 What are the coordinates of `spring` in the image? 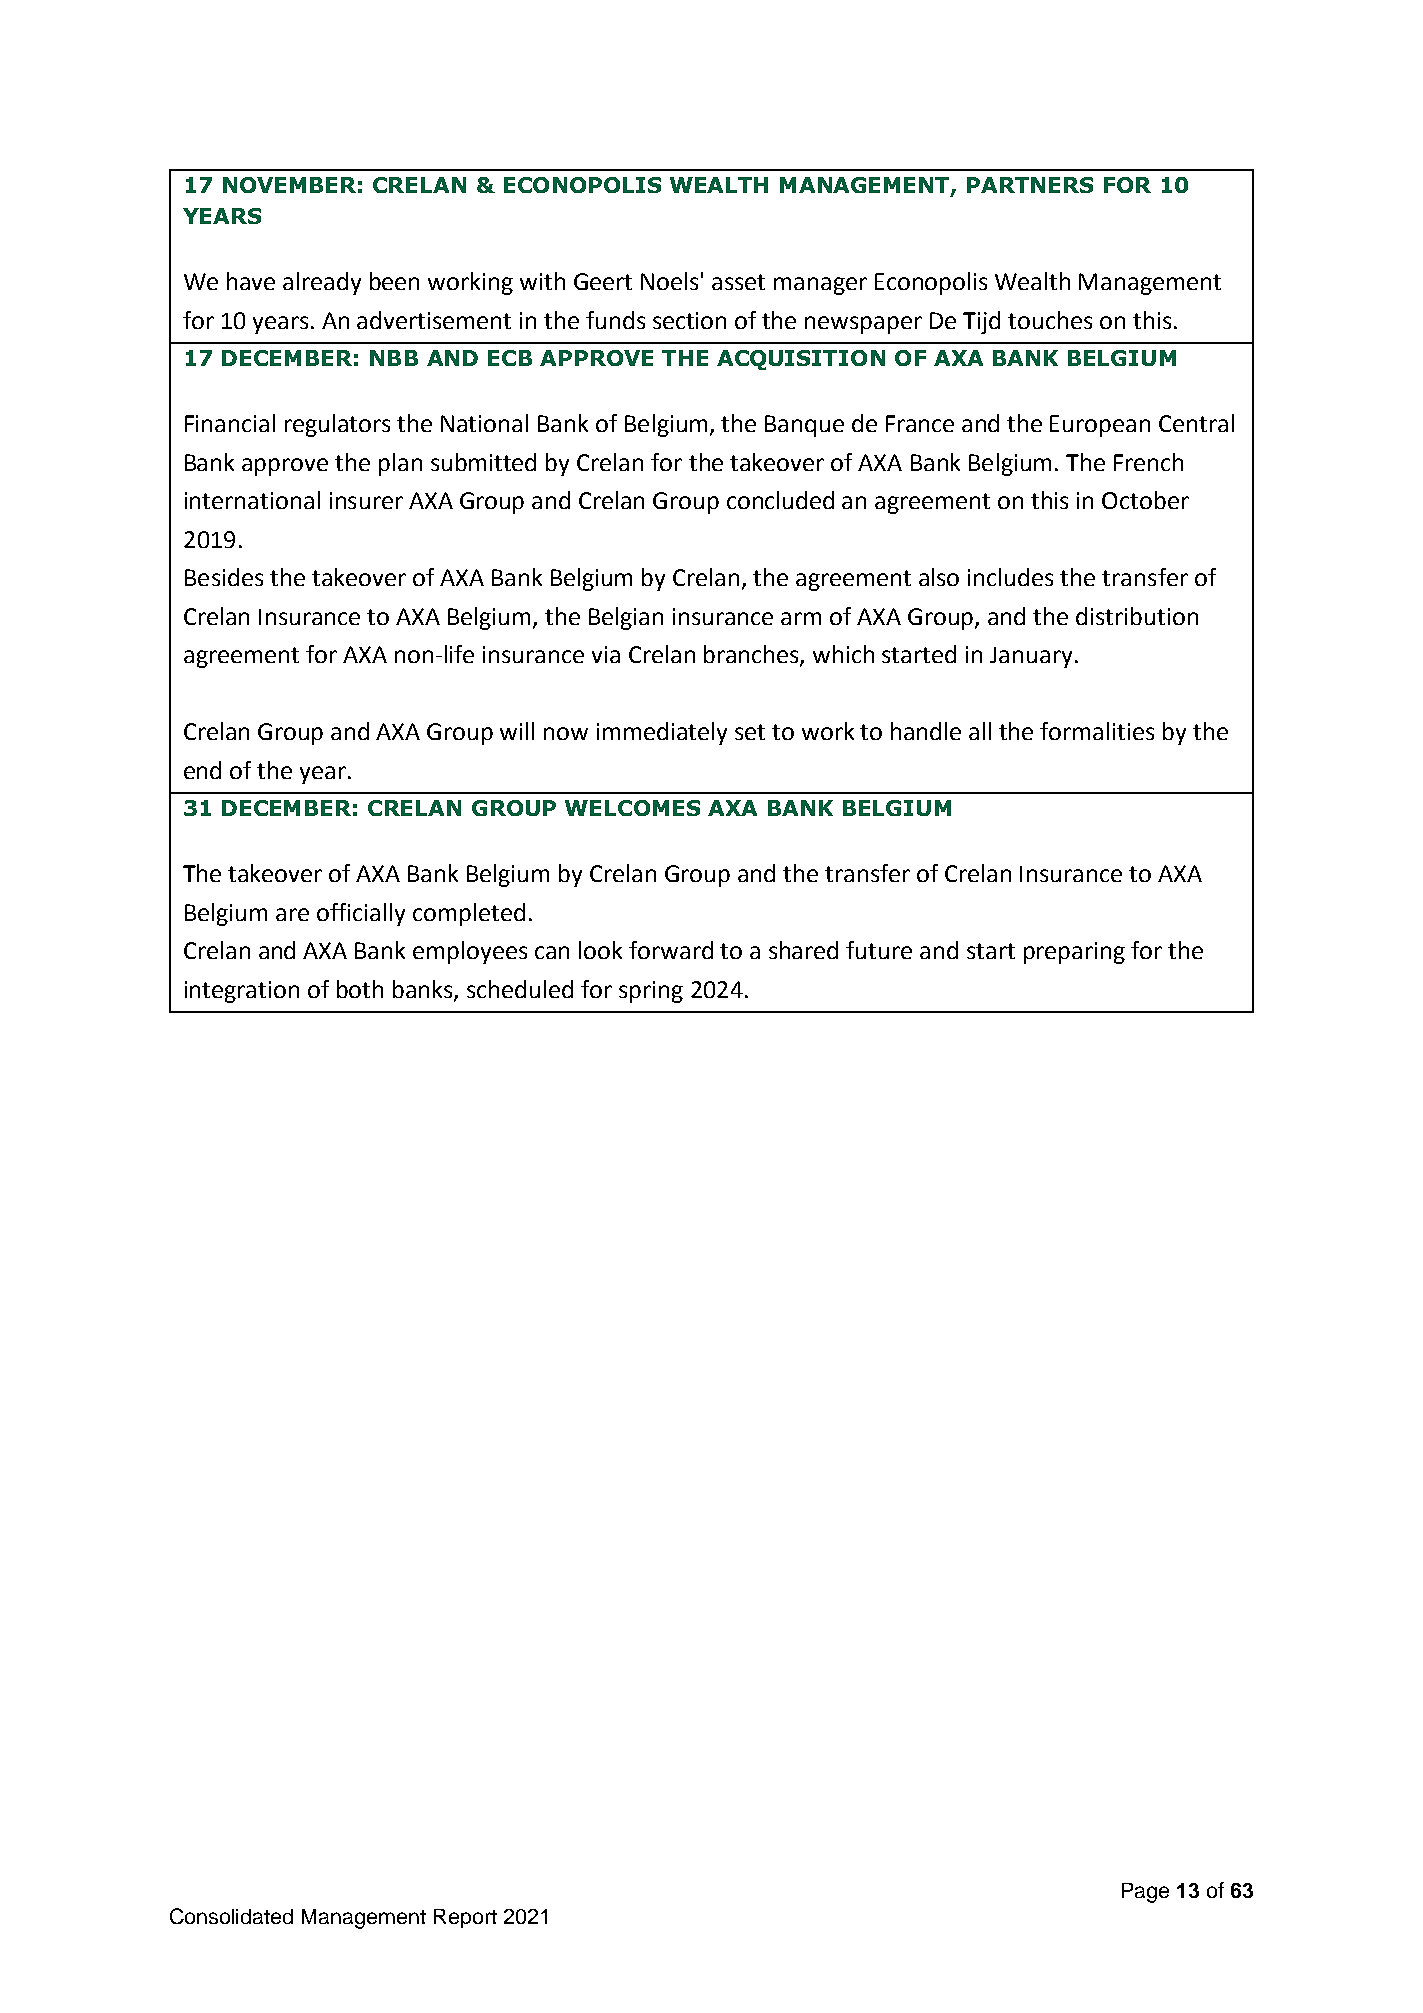 It's located at (651, 992).
